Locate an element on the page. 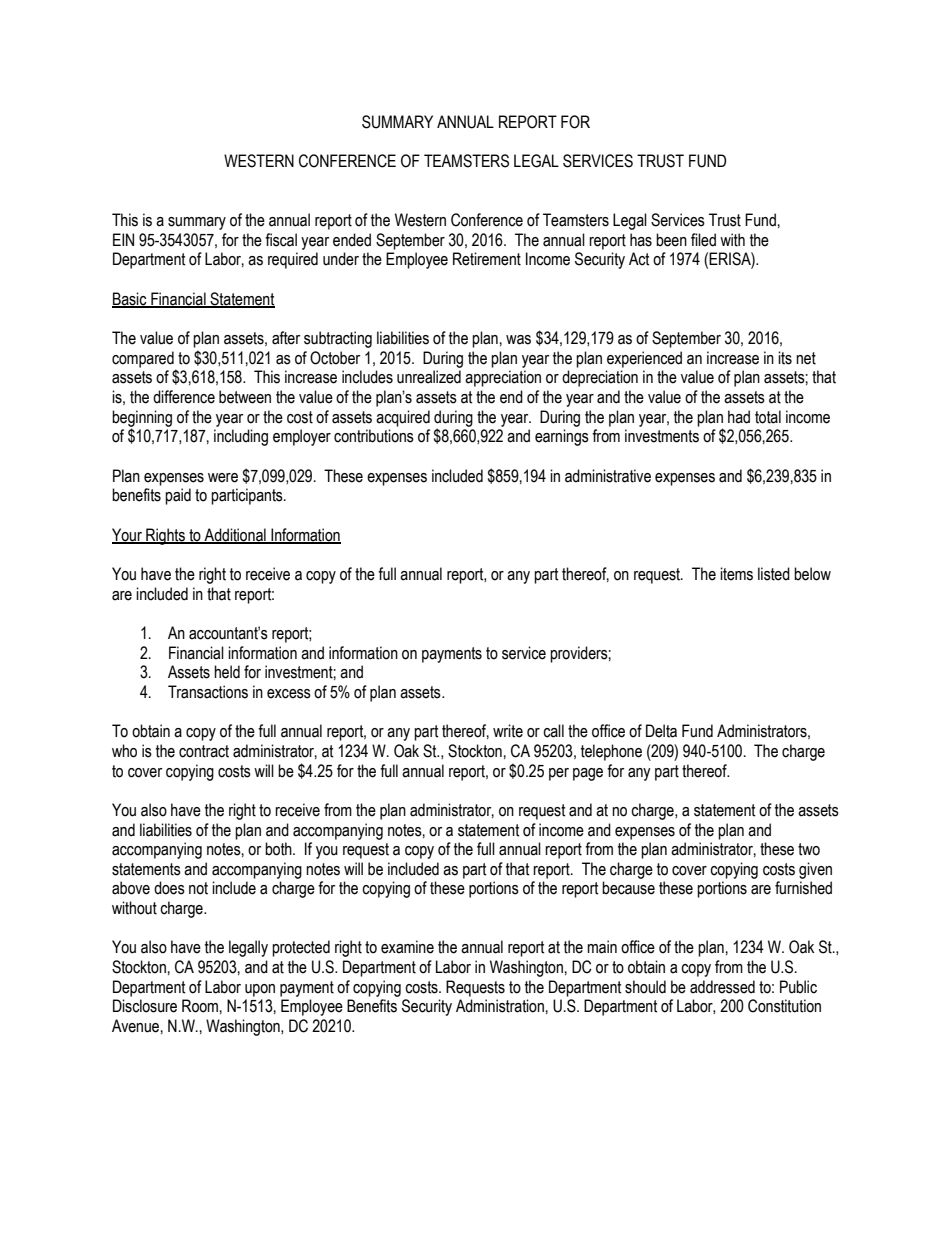 This document has width=952, height=1233. contract is located at coordinates (204, 751).
